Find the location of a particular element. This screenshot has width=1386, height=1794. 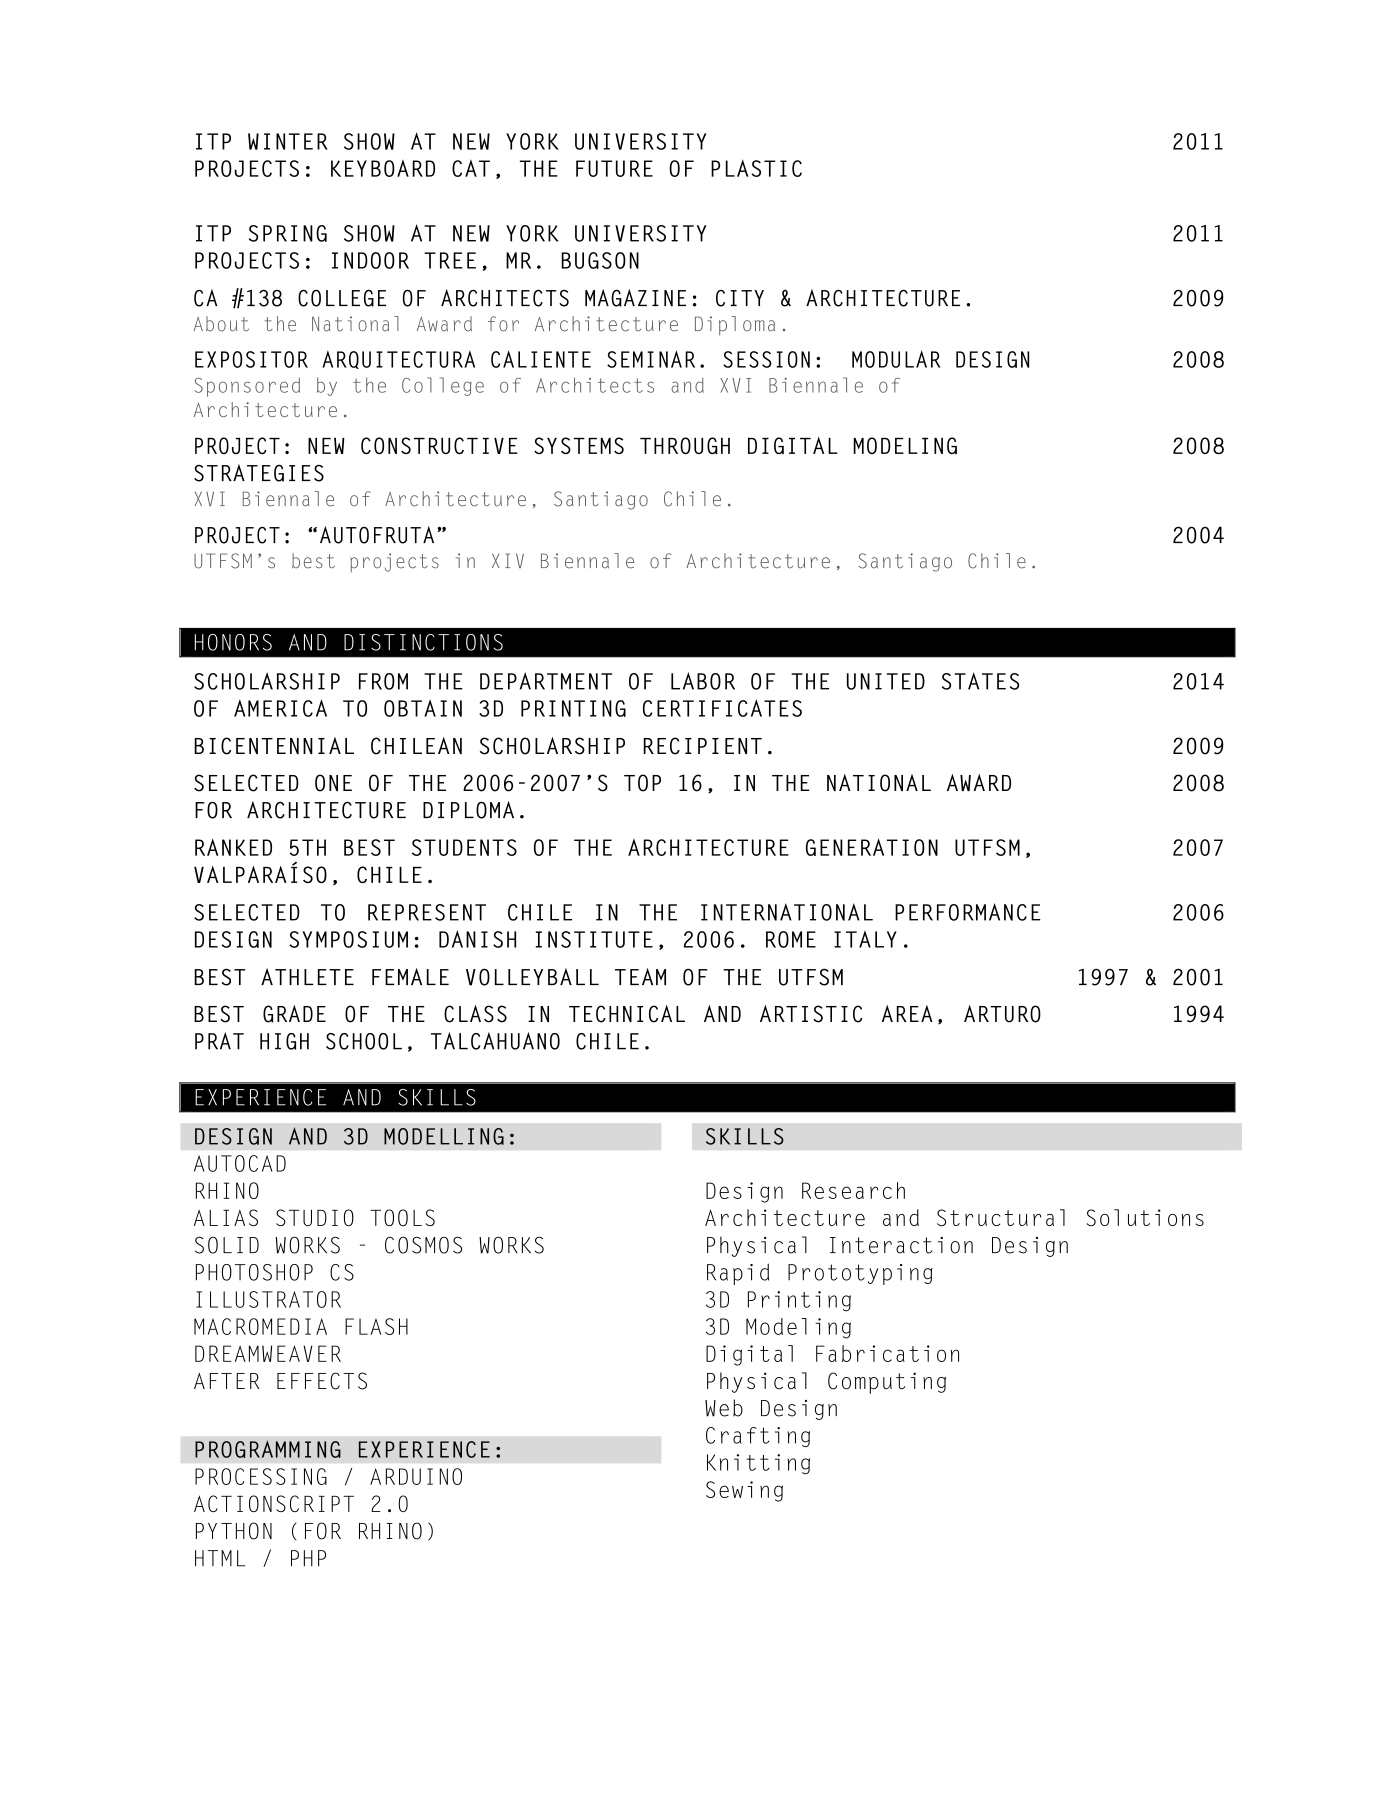

FROM is located at coordinates (383, 681).
